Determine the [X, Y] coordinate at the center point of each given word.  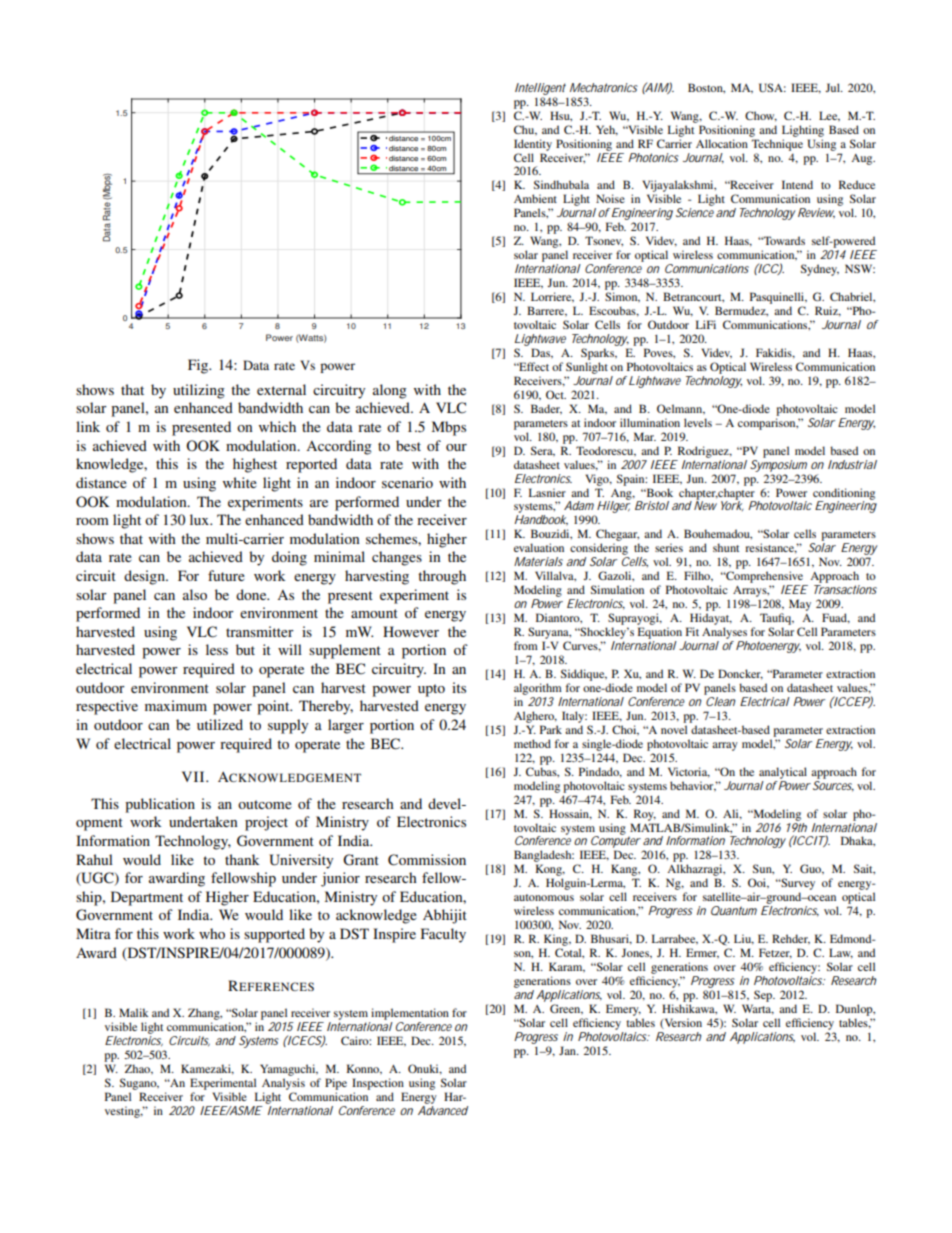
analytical [783, 773]
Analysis [283, 1085]
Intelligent [540, 89]
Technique [777, 145]
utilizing [199, 391]
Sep [764, 996]
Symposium [778, 464]
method [532, 743]
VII [194, 776]
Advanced [443, 1110]
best [408, 445]
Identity [533, 145]
